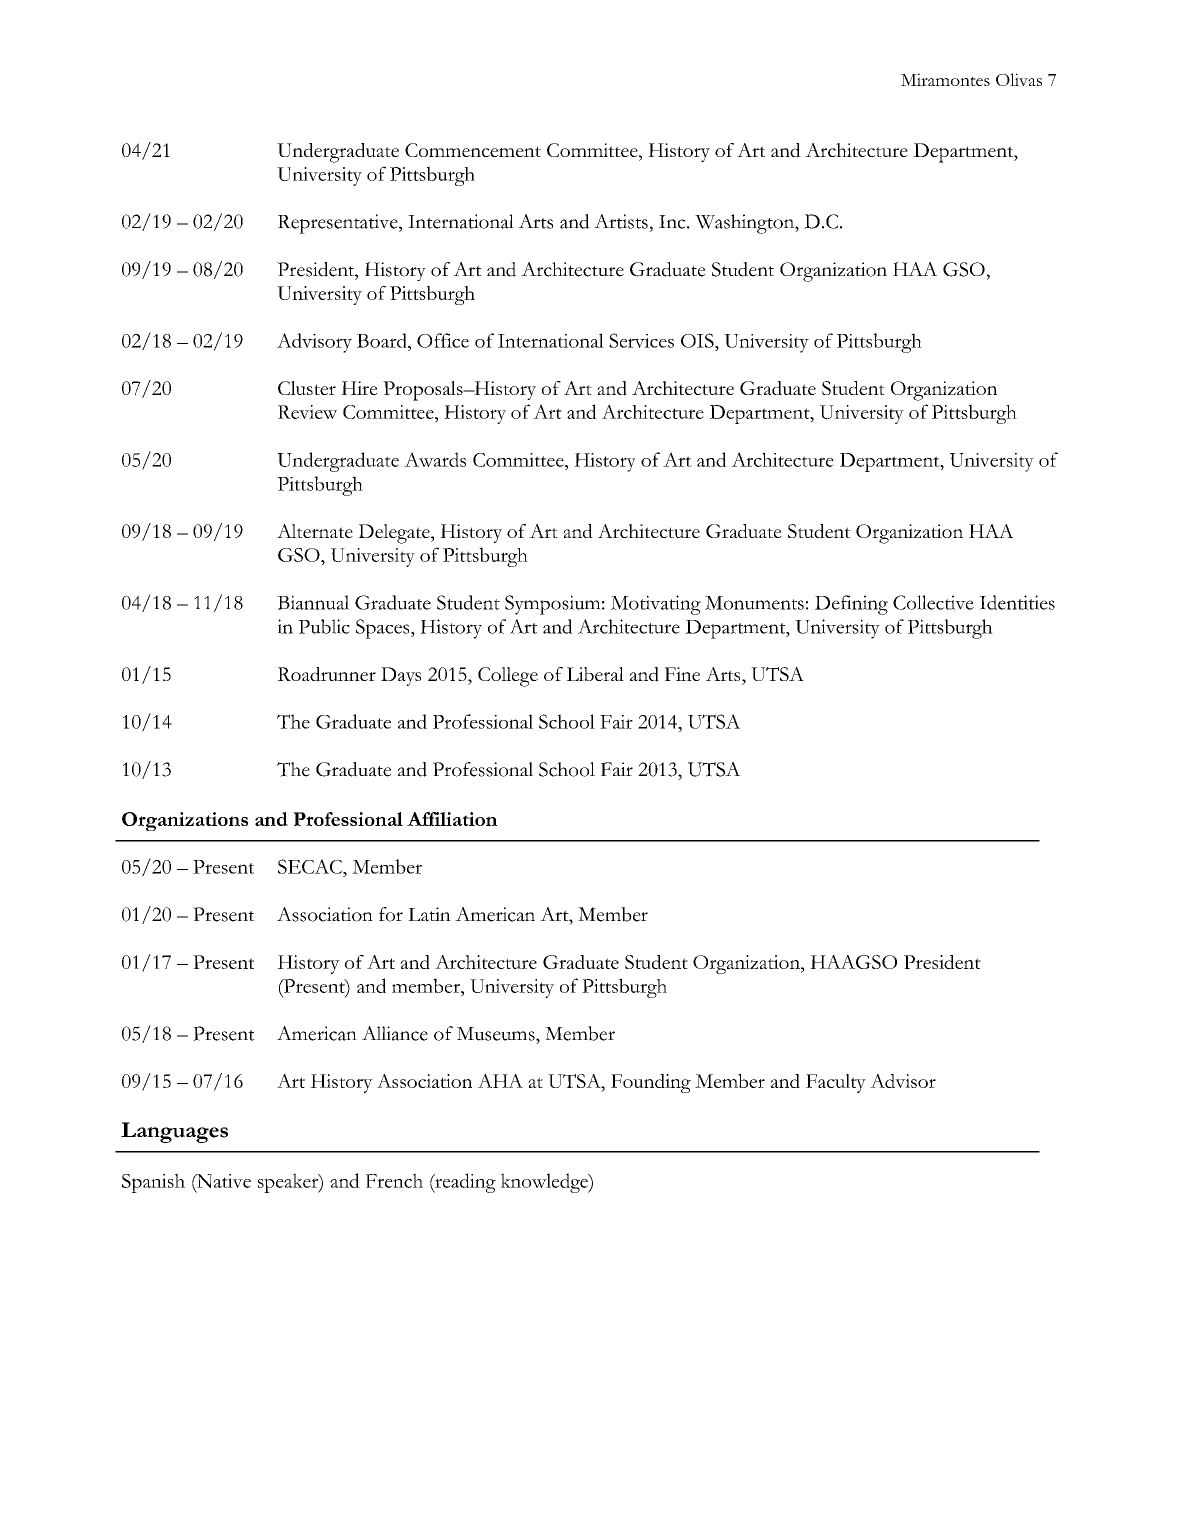  I want to click on Defining, so click(851, 605).
